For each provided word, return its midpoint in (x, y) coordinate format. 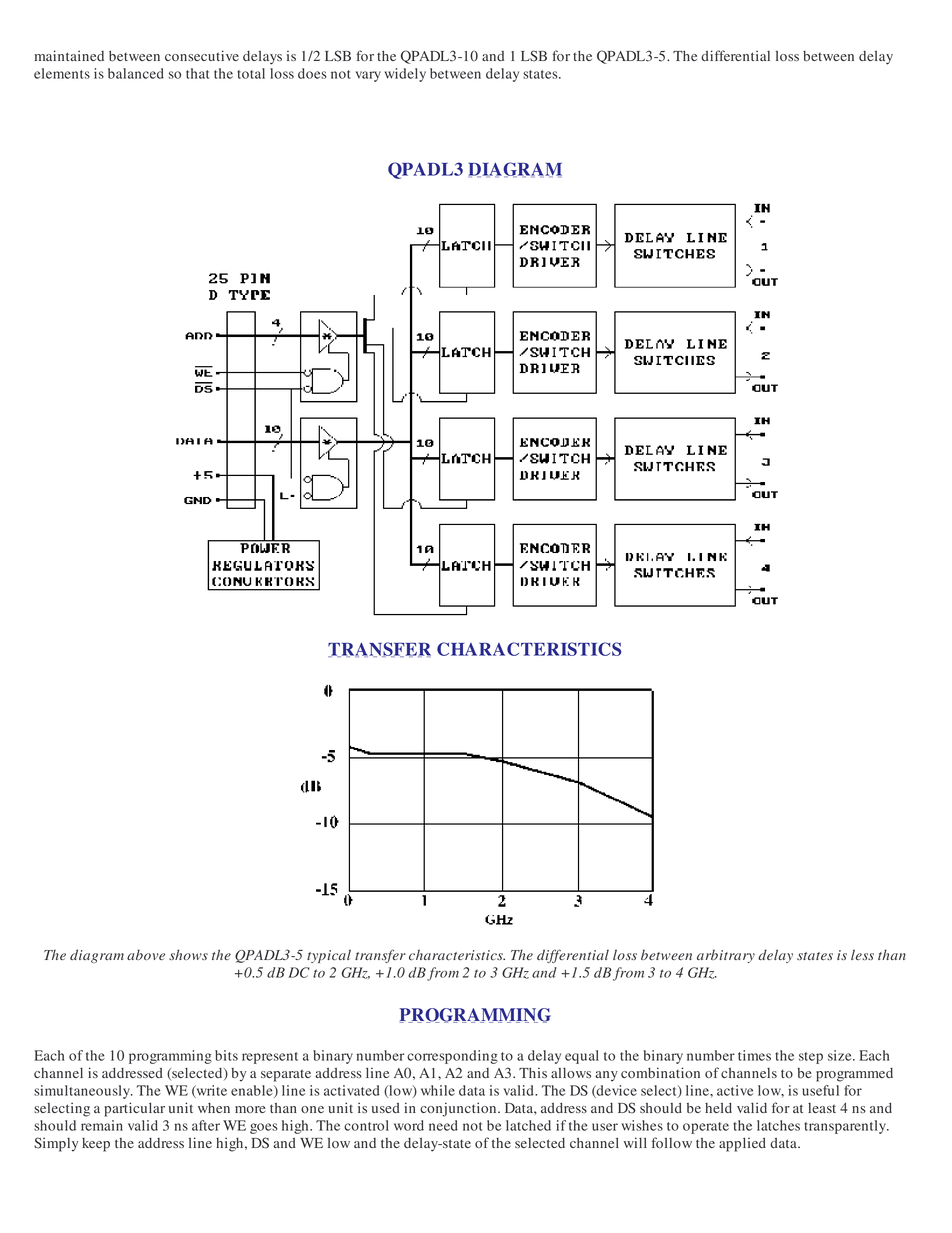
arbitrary (726, 956)
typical (329, 956)
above (146, 955)
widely (405, 75)
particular (134, 1109)
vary (368, 76)
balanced (136, 73)
